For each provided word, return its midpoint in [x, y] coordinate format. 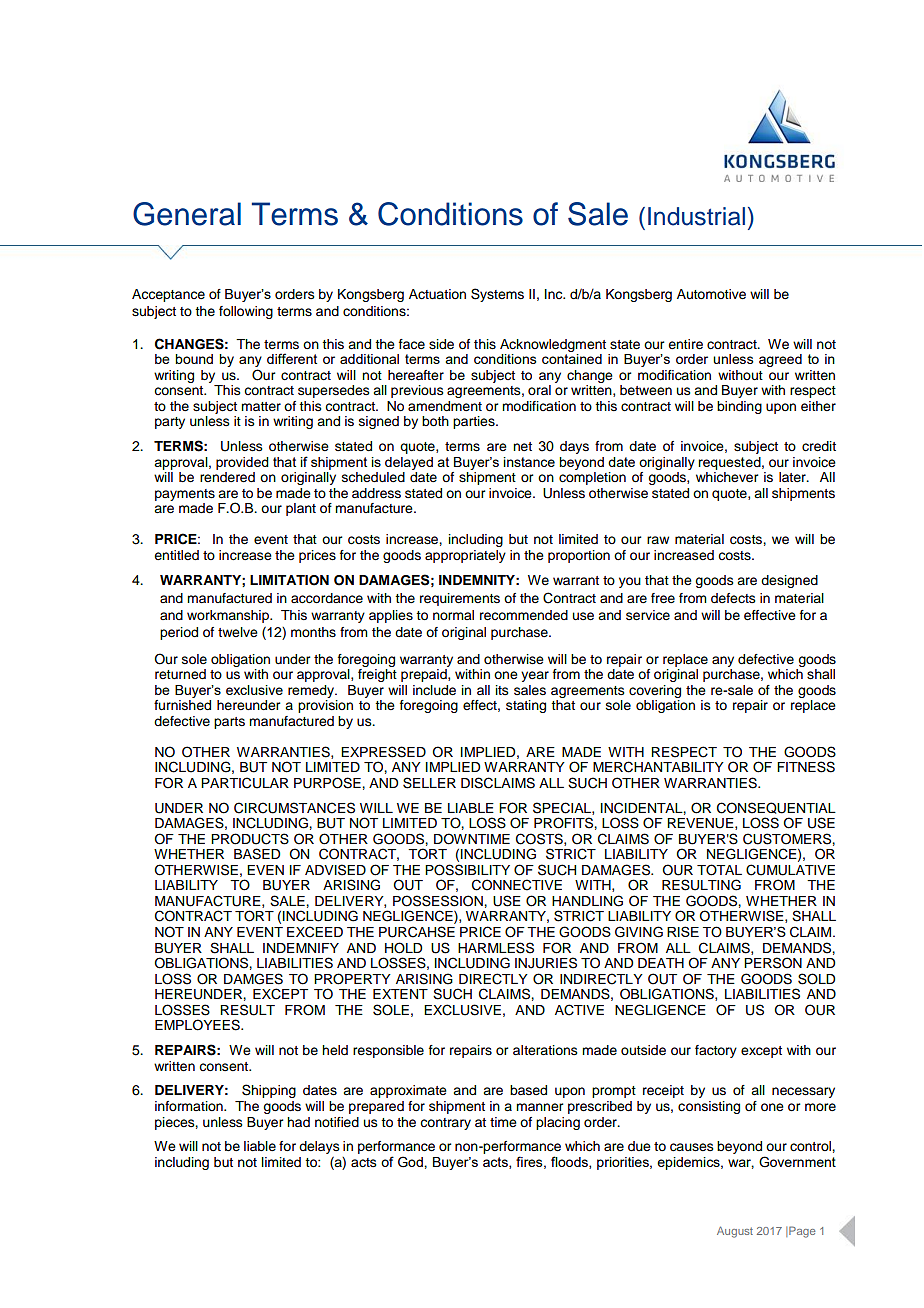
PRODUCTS [250, 839]
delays [319, 1147]
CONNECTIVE [517, 885]
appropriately [465, 556]
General [187, 214]
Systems [497, 295]
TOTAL [719, 870]
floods [570, 1162]
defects [733, 598]
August [735, 1232]
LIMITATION [289, 580]
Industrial [696, 216]
